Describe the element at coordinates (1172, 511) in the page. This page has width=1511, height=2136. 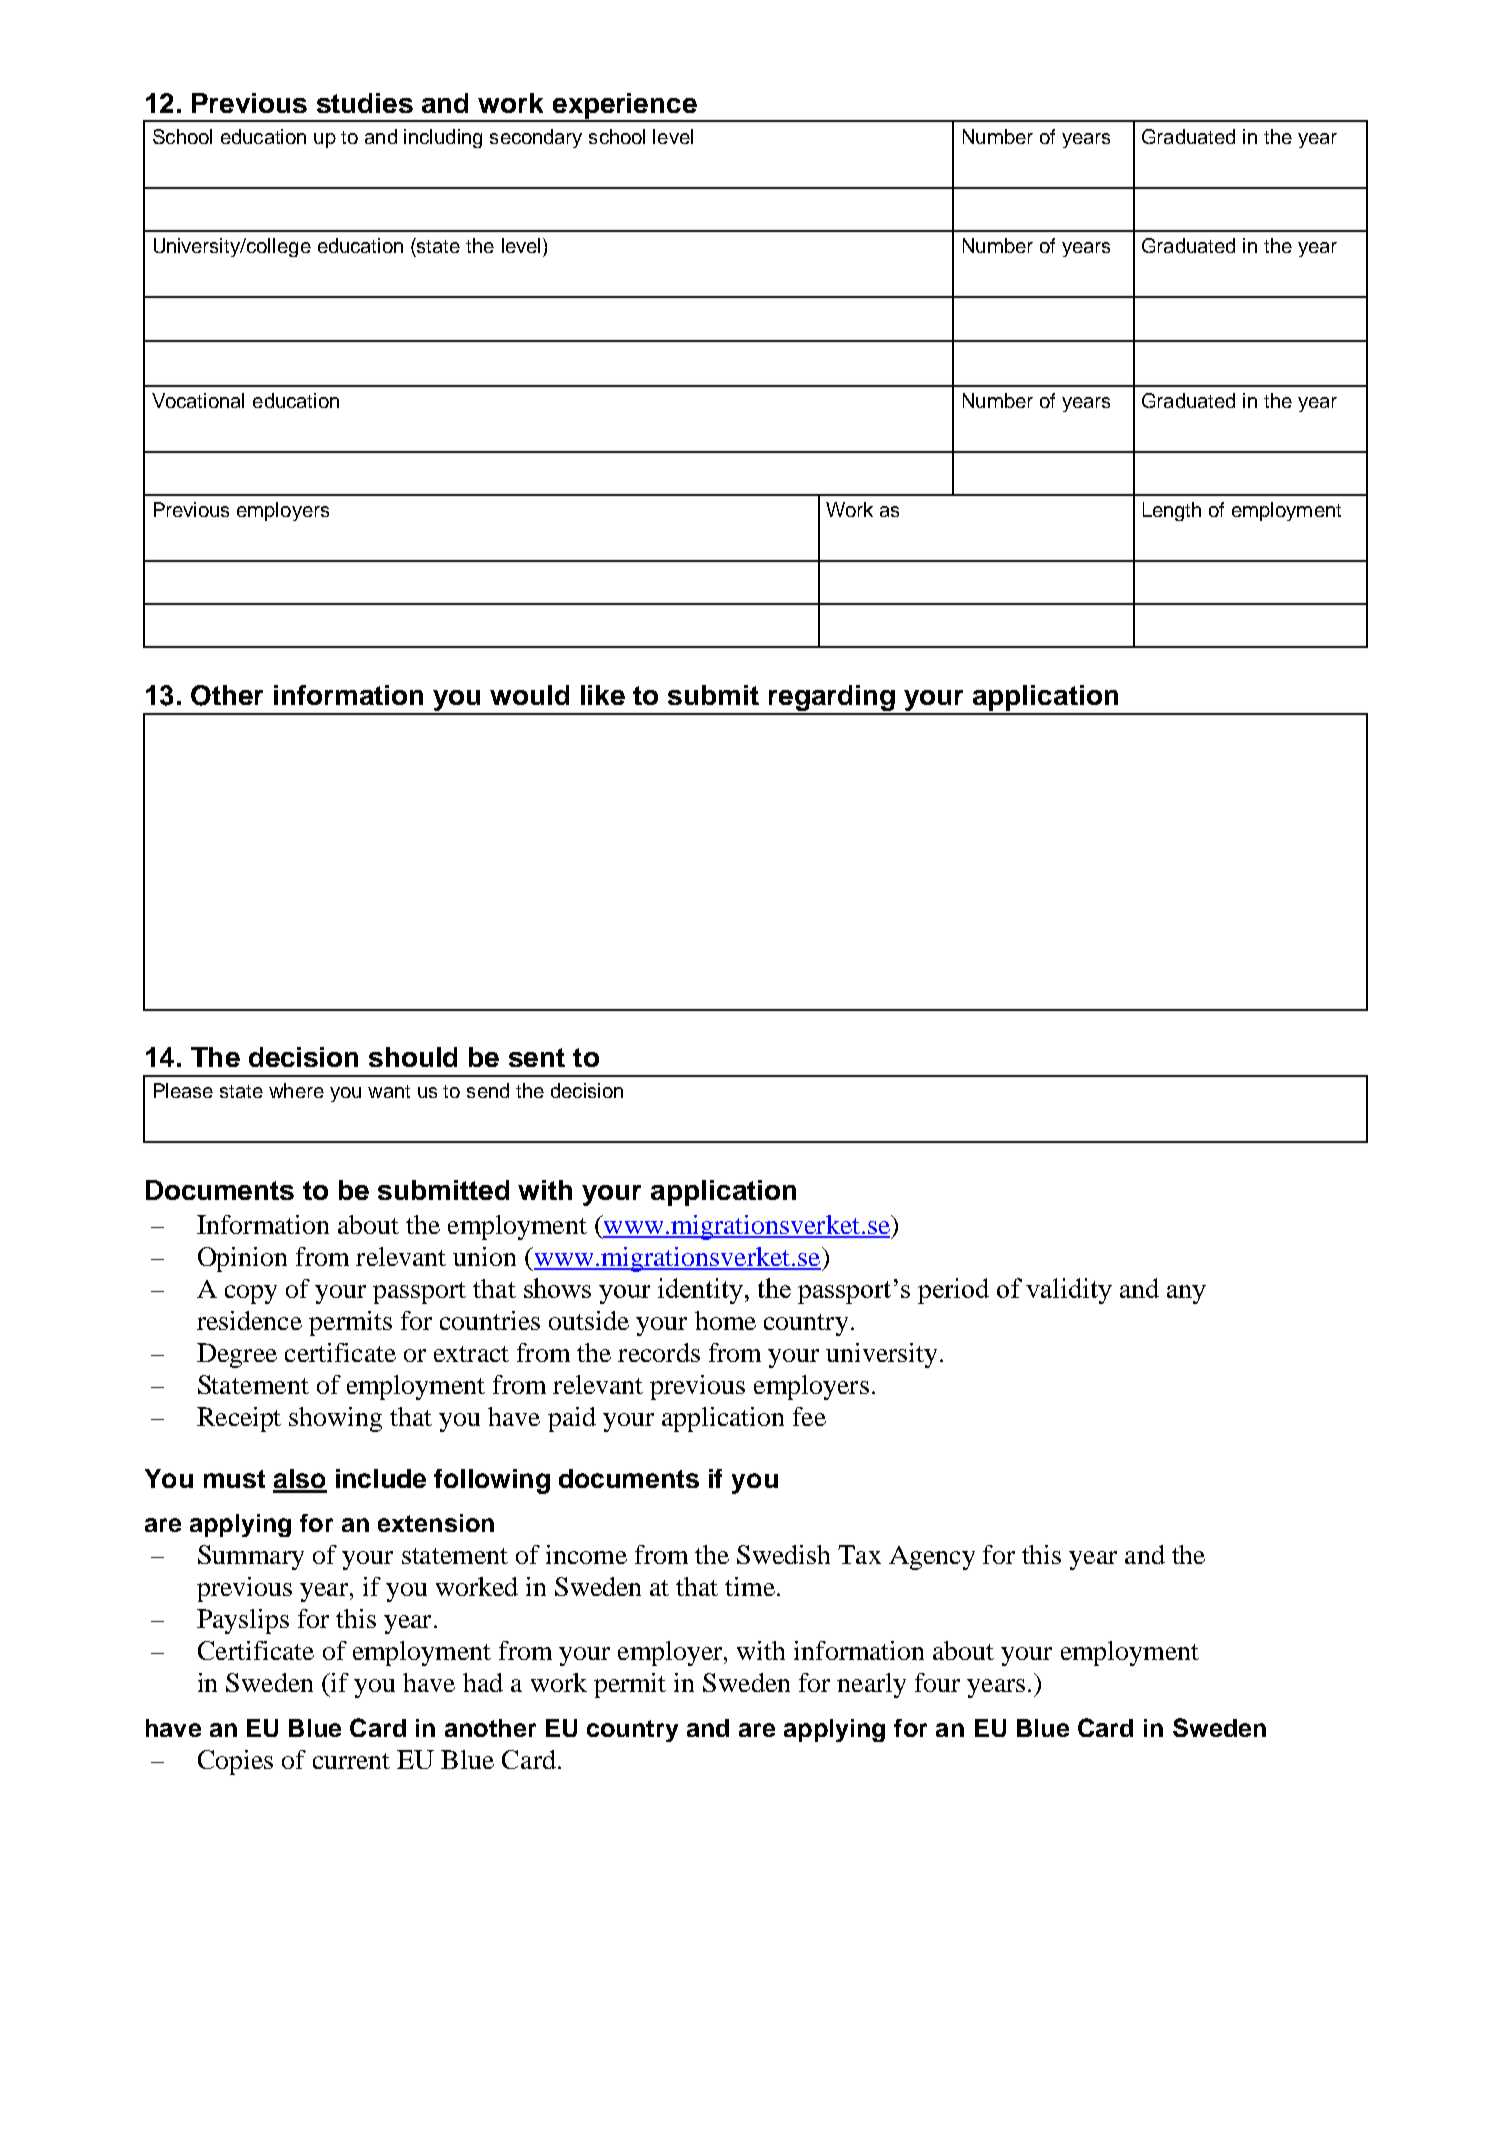
I see `Length` at that location.
